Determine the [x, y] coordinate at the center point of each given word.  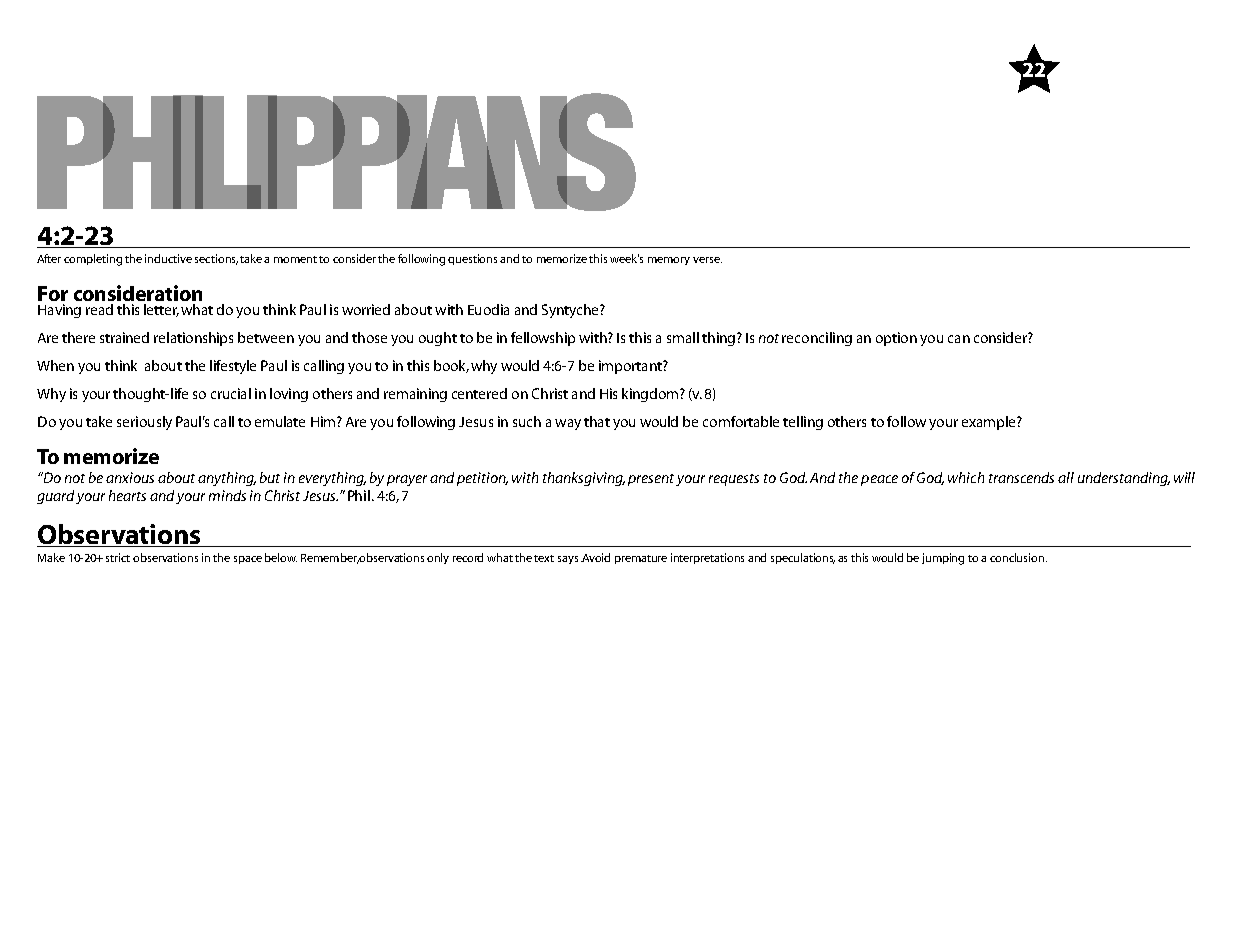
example [990, 423]
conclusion [1018, 557]
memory [669, 261]
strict [118, 557]
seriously [144, 423]
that [597, 421]
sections [216, 259]
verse [707, 260]
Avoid [596, 557]
